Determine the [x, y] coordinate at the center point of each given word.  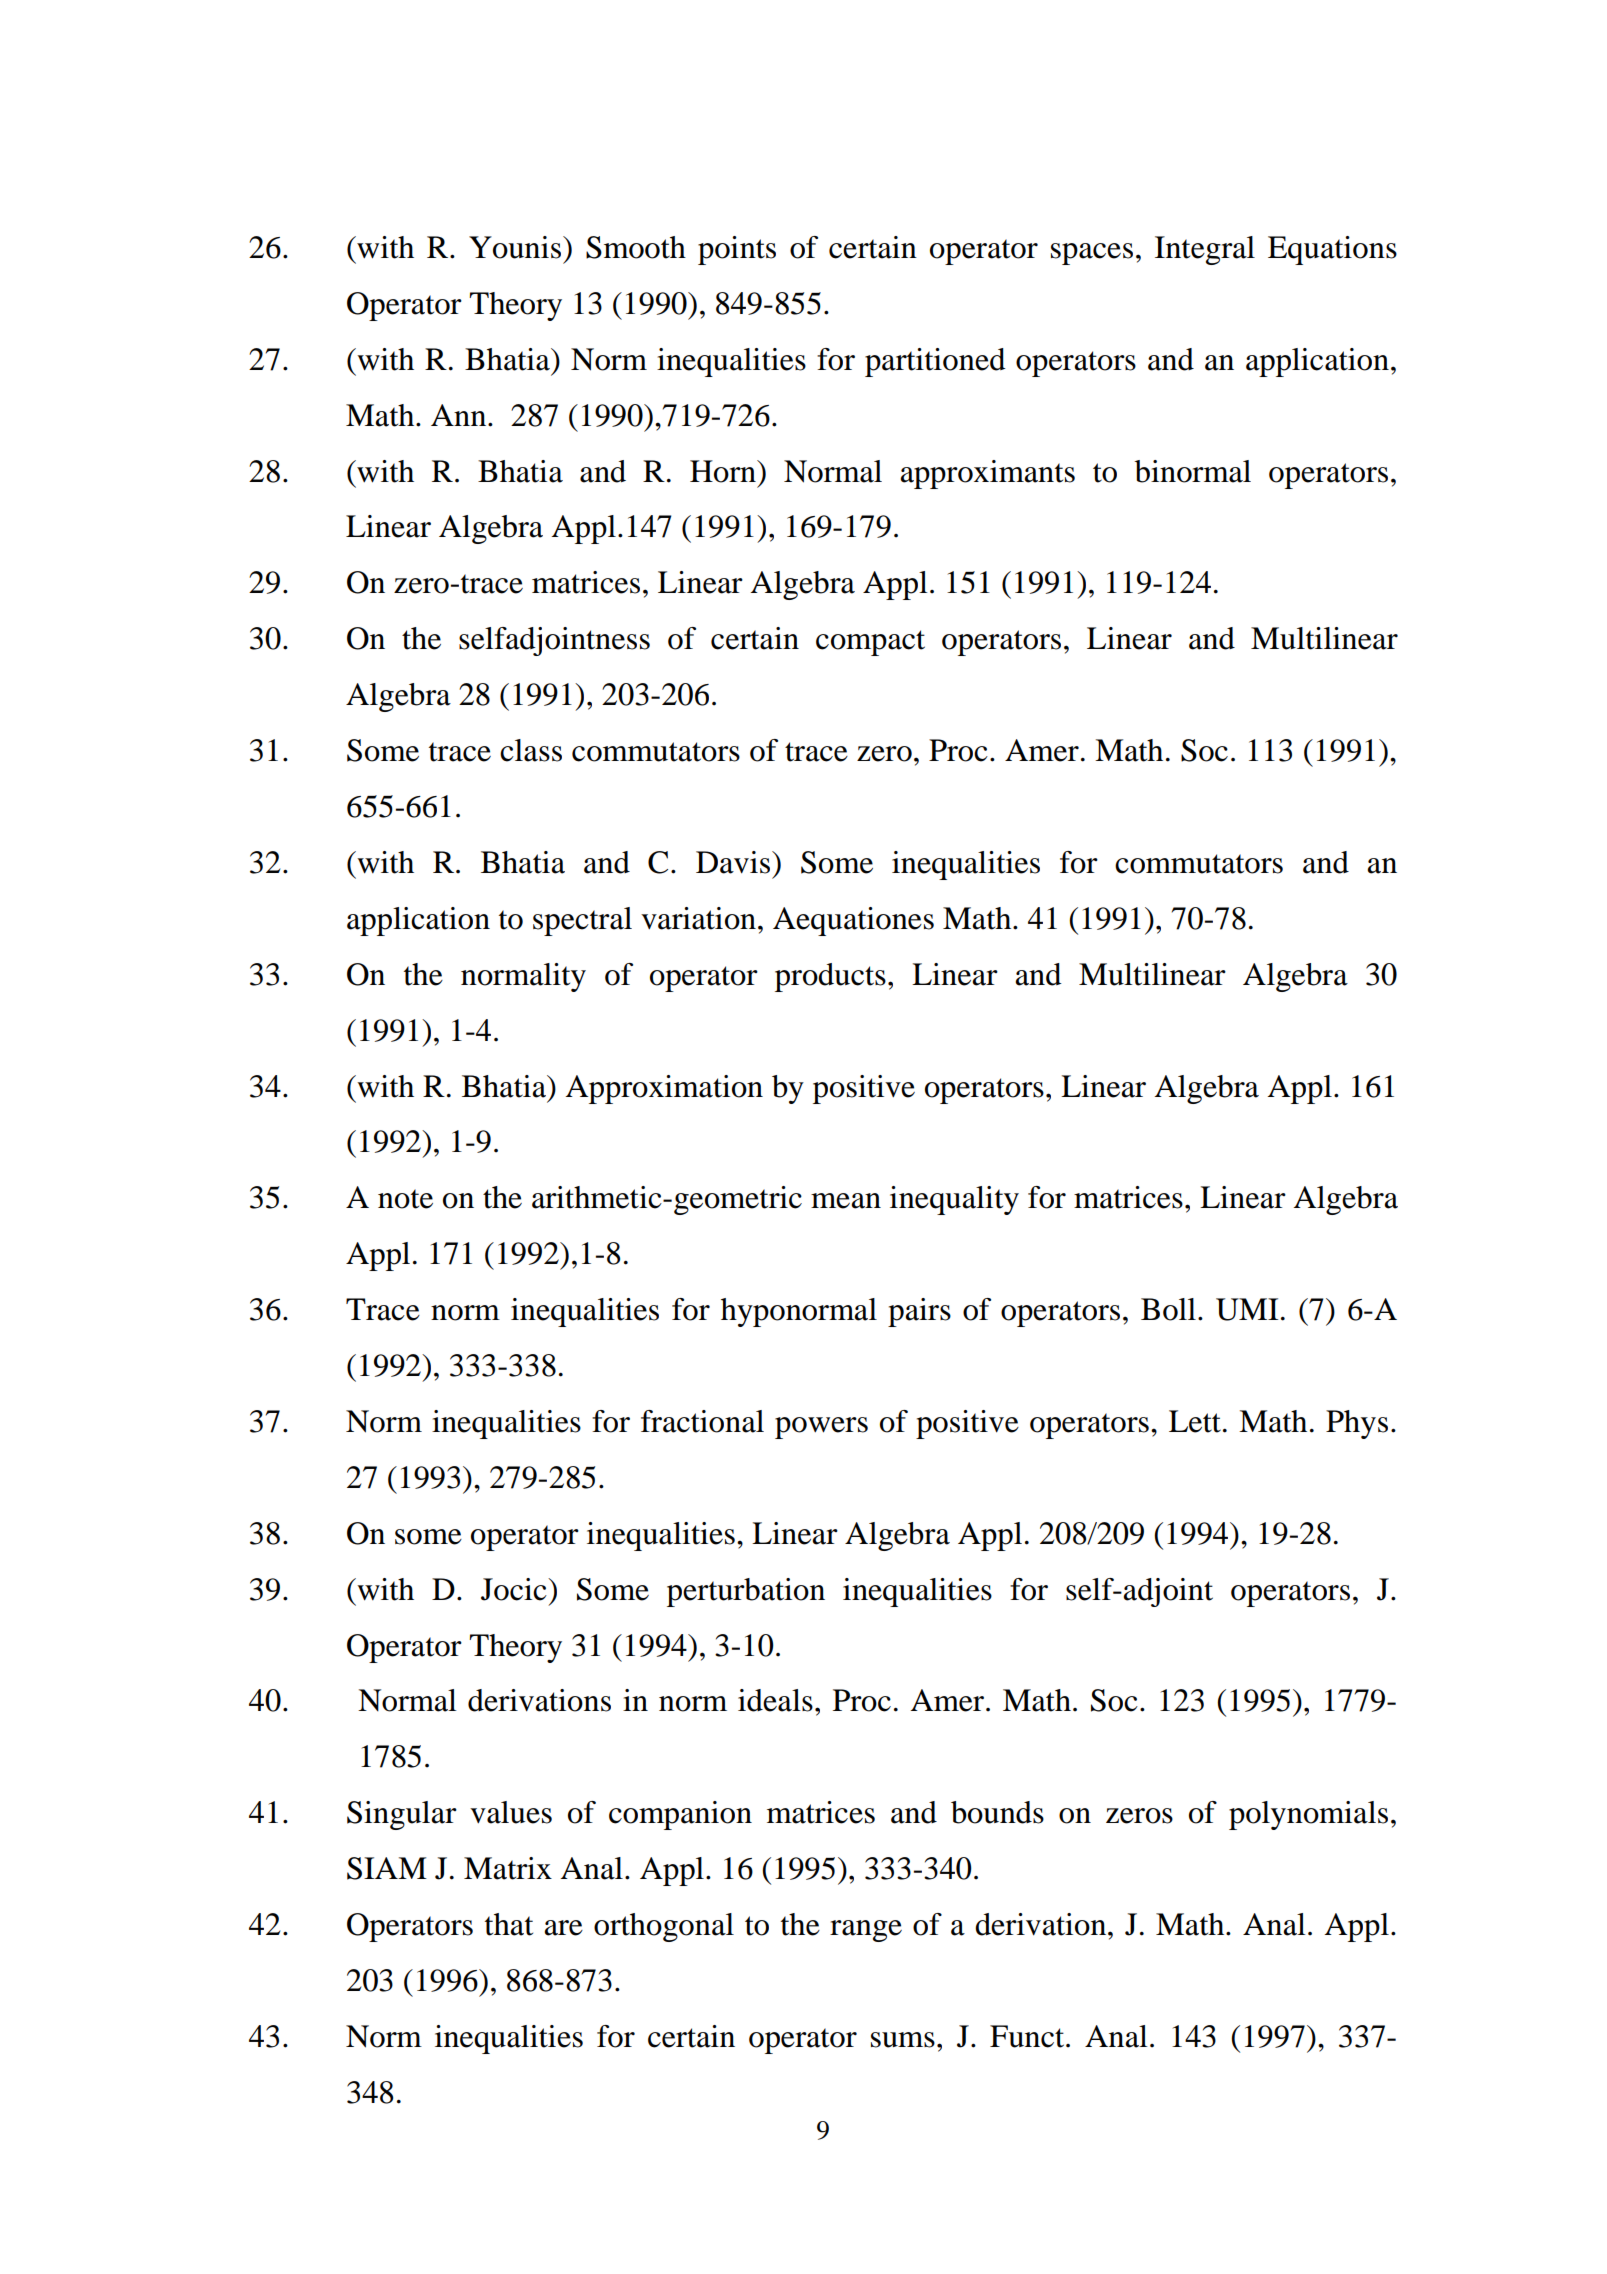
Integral [1205, 250]
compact [870, 643]
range [866, 1931]
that [509, 1924]
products [830, 977]
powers [821, 1428]
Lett [1195, 1421]
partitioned [935, 362]
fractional [702, 1421]
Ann [460, 415]
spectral [582, 921]
